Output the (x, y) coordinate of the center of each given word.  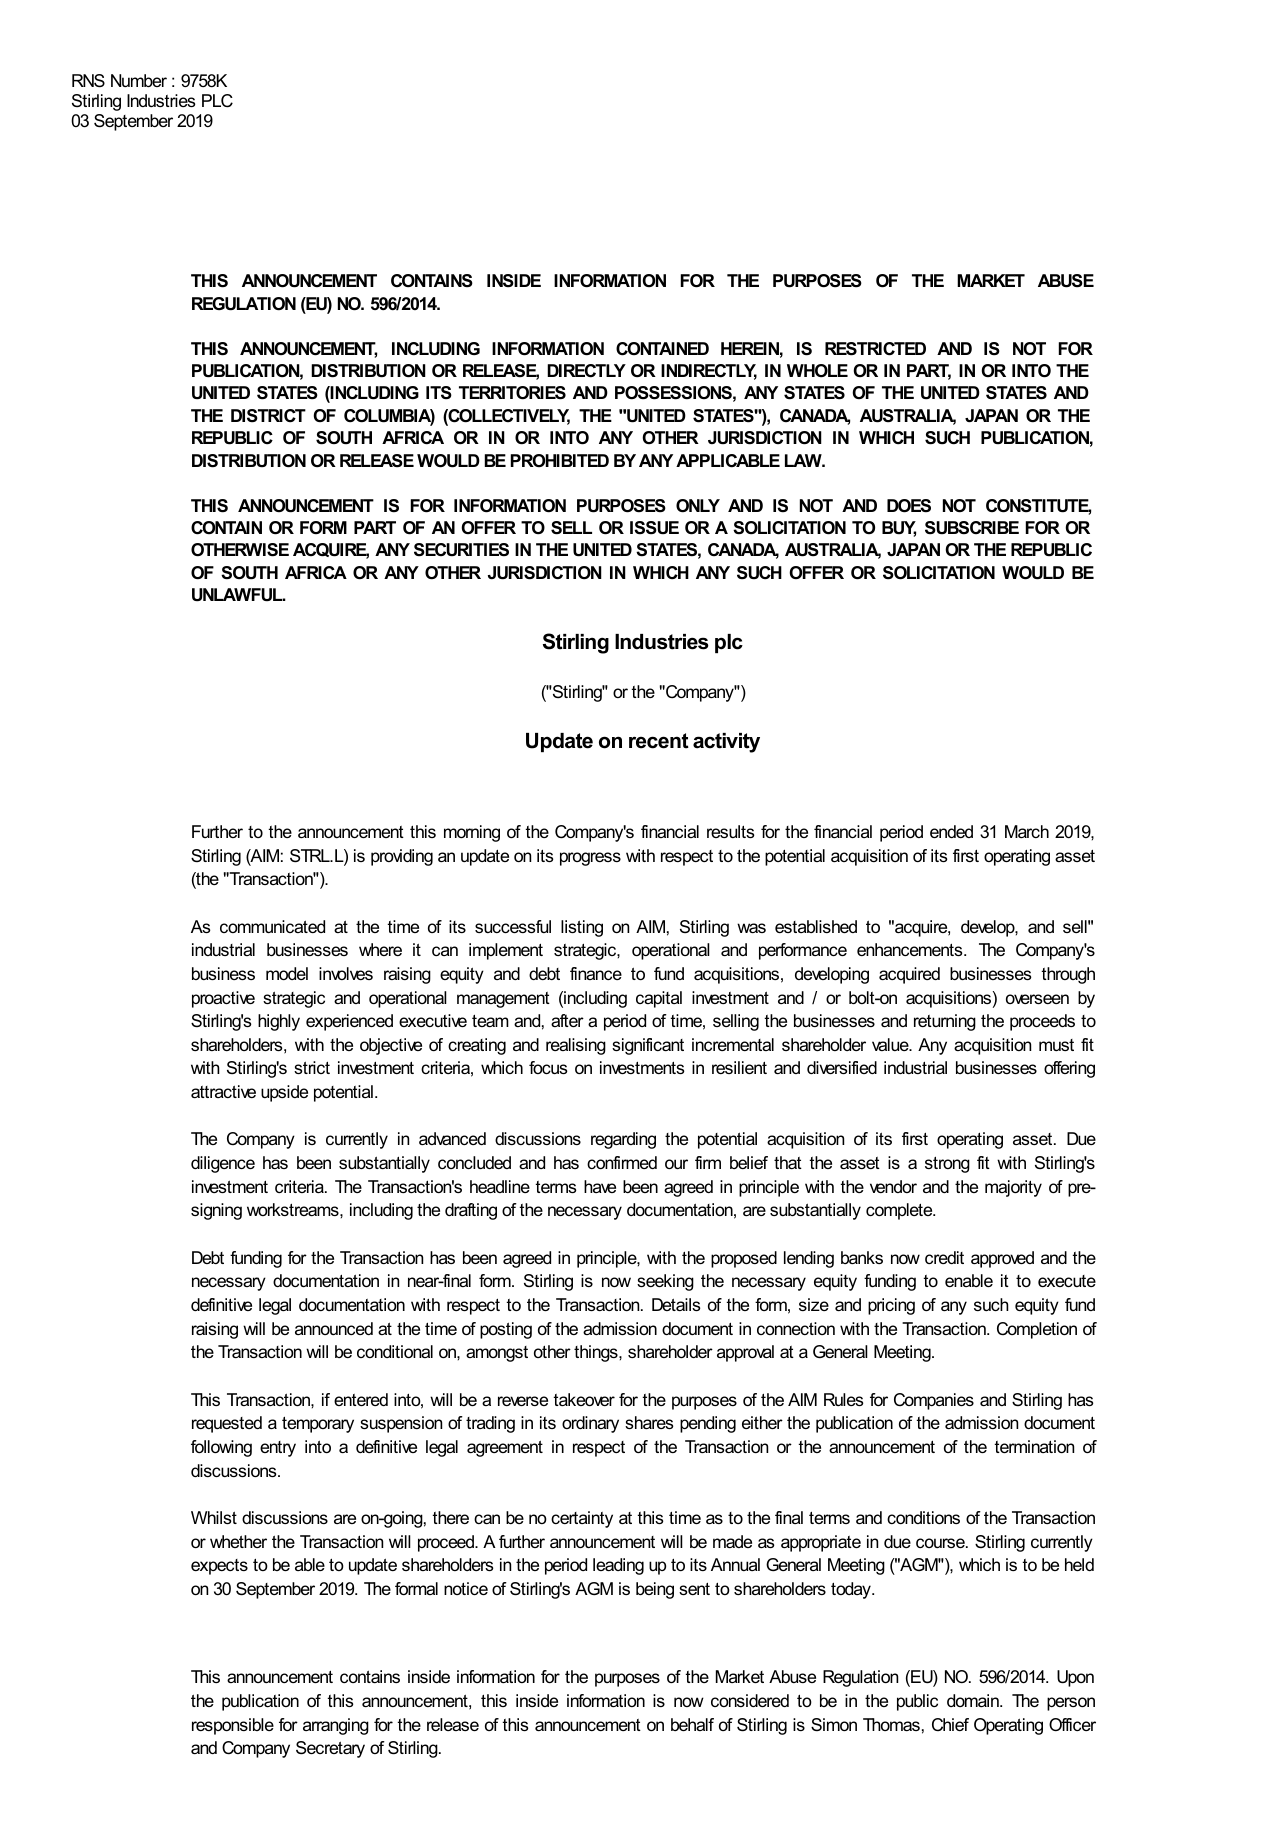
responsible (233, 1726)
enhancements (911, 949)
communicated (272, 926)
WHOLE (817, 371)
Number (139, 80)
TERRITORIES (512, 393)
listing (582, 928)
